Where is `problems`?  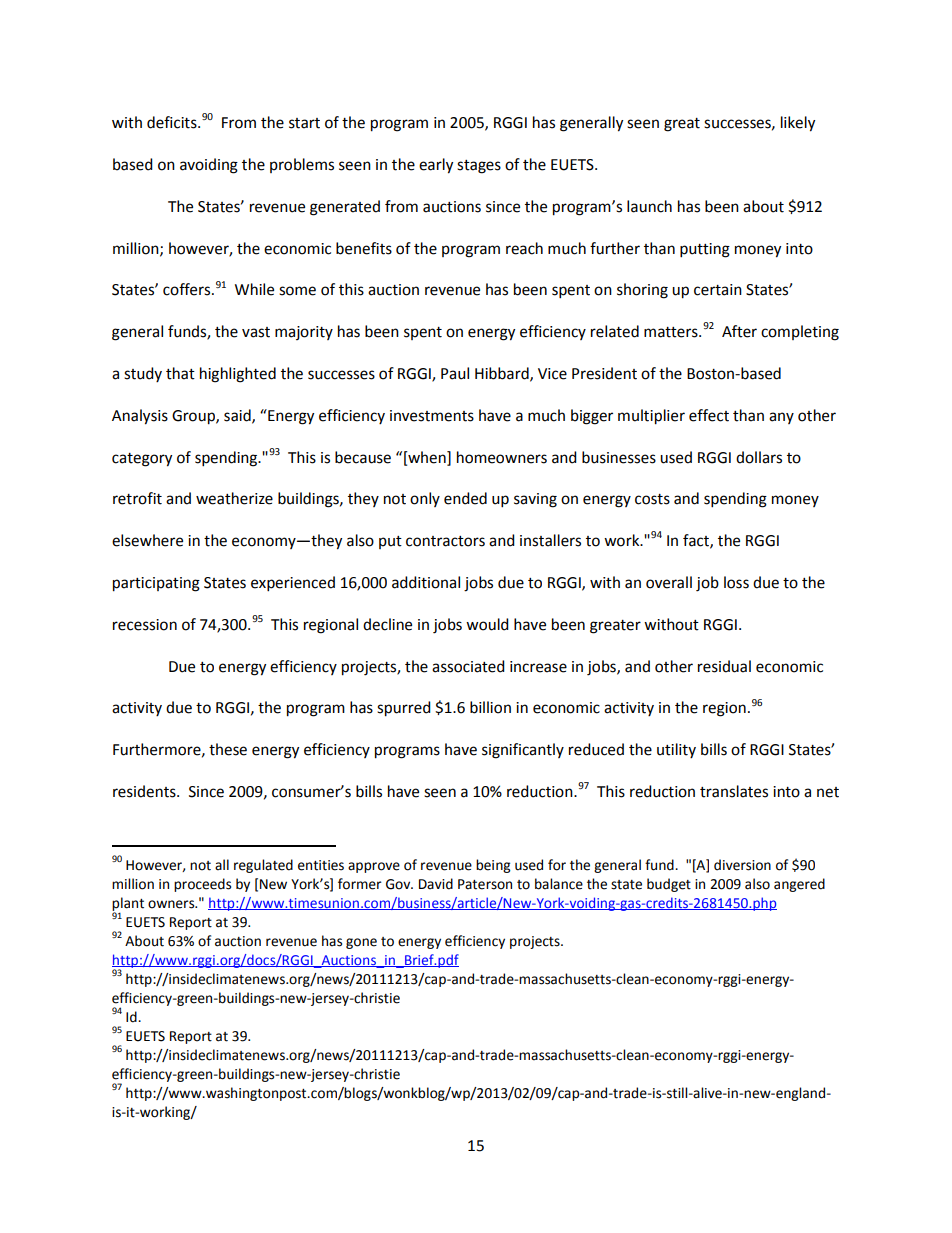
problems is located at coordinates (302, 165).
